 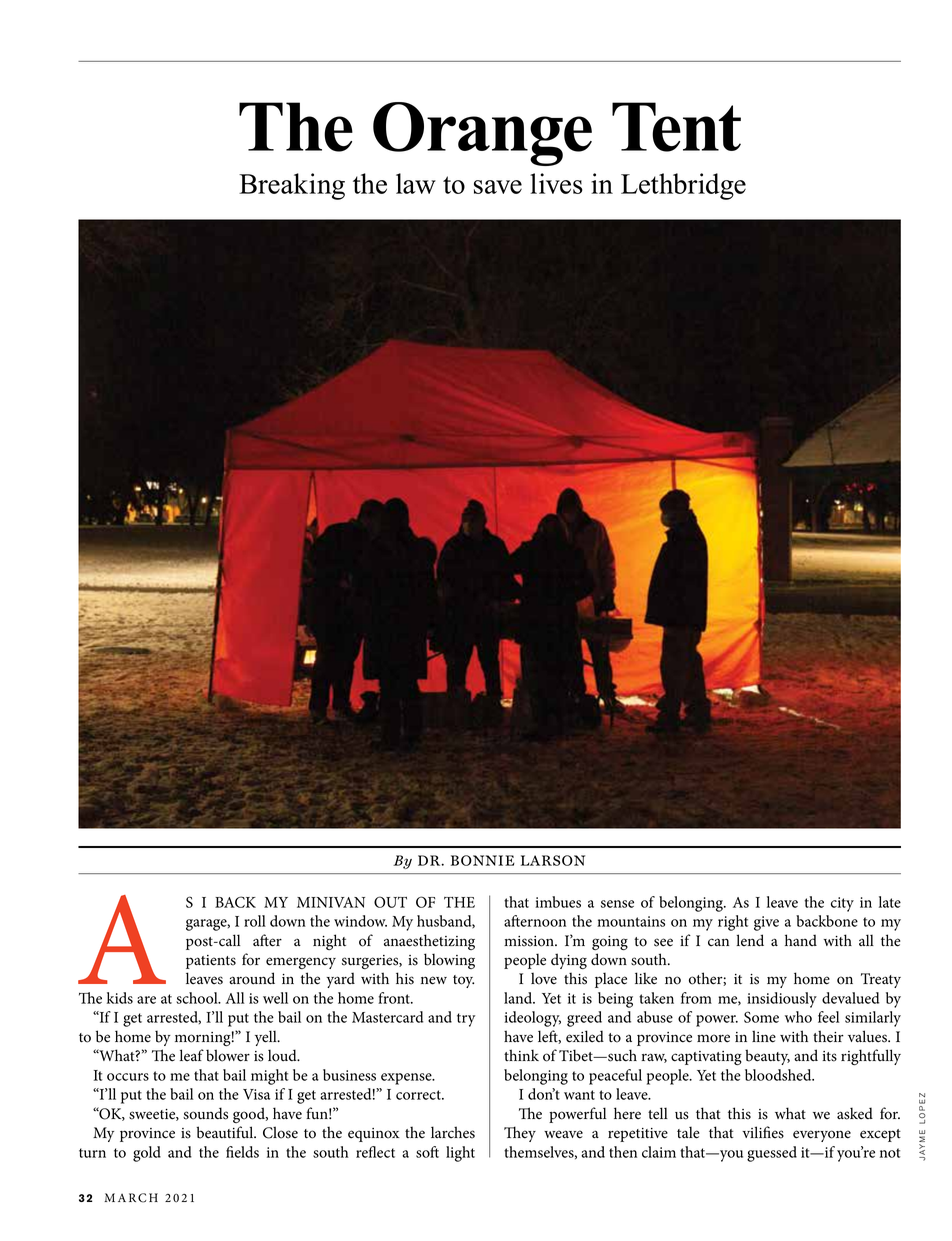 What do you see at coordinates (483, 860) in the screenshot?
I see `BONNIE` at bounding box center [483, 860].
